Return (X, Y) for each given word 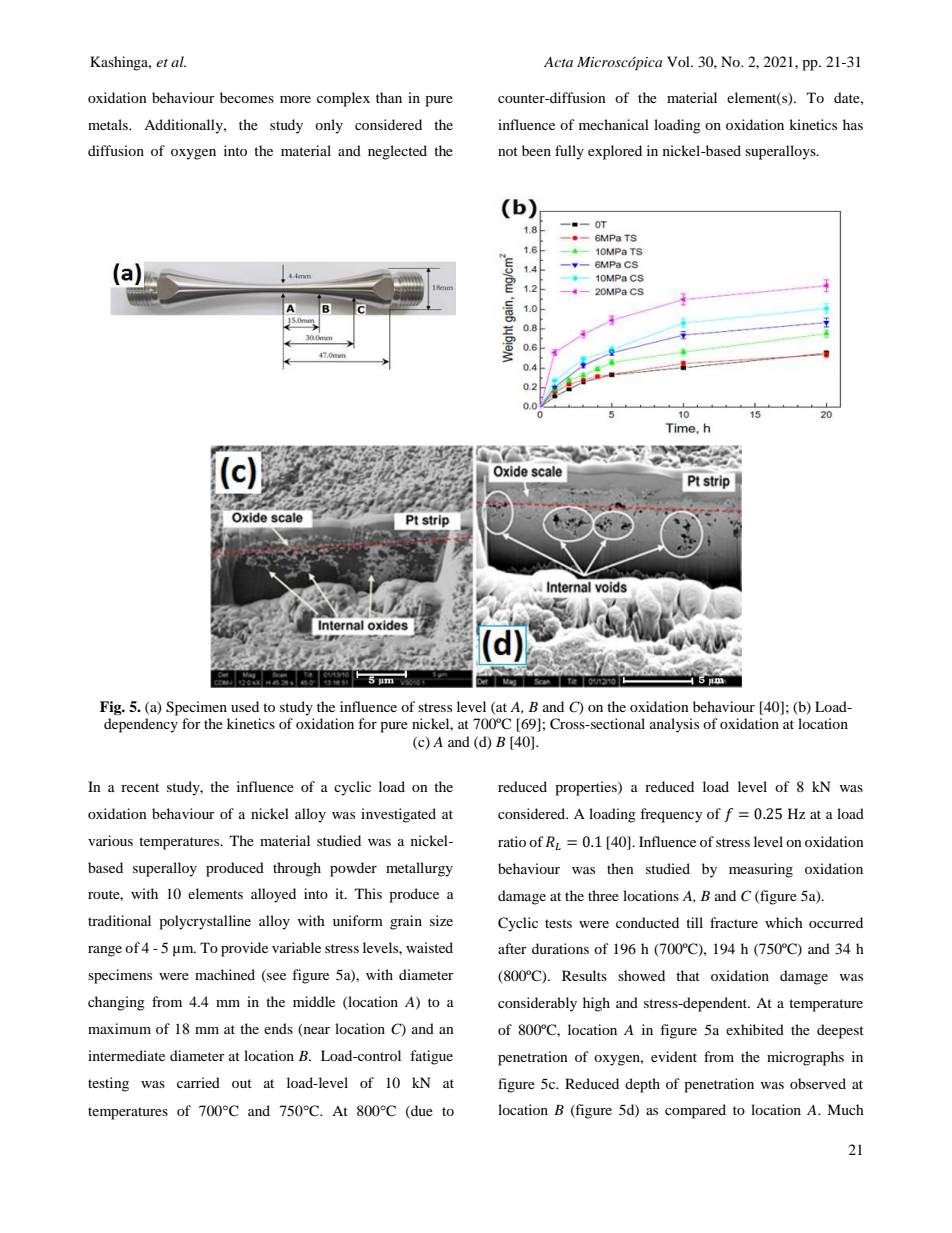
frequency (671, 815)
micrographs (805, 1058)
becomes (247, 97)
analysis (674, 725)
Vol (679, 61)
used (245, 706)
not (508, 151)
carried (198, 1082)
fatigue (431, 1057)
